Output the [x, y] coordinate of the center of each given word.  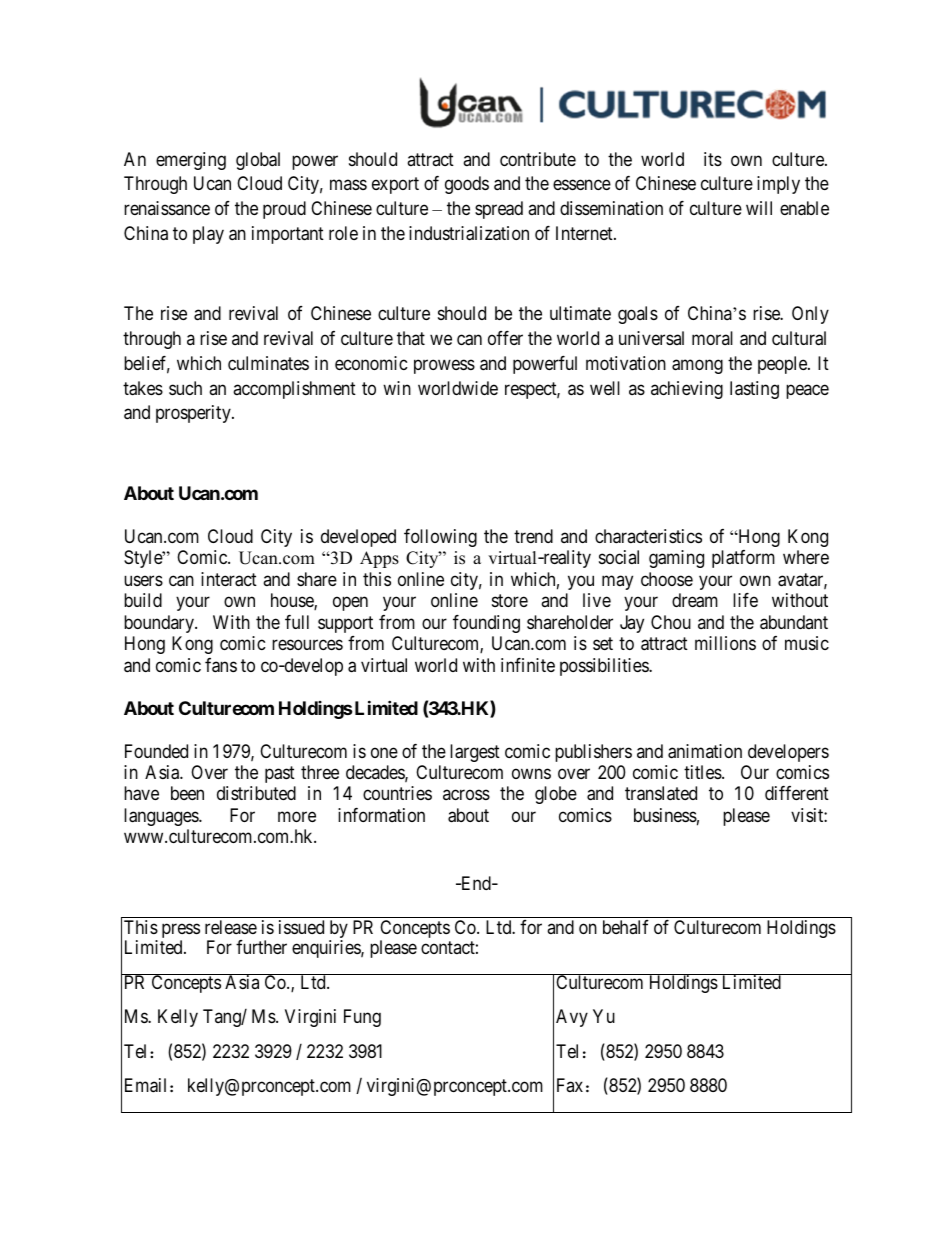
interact [229, 579]
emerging [191, 161]
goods [467, 185]
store [510, 600]
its [713, 159]
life [745, 600]
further [261, 947]
